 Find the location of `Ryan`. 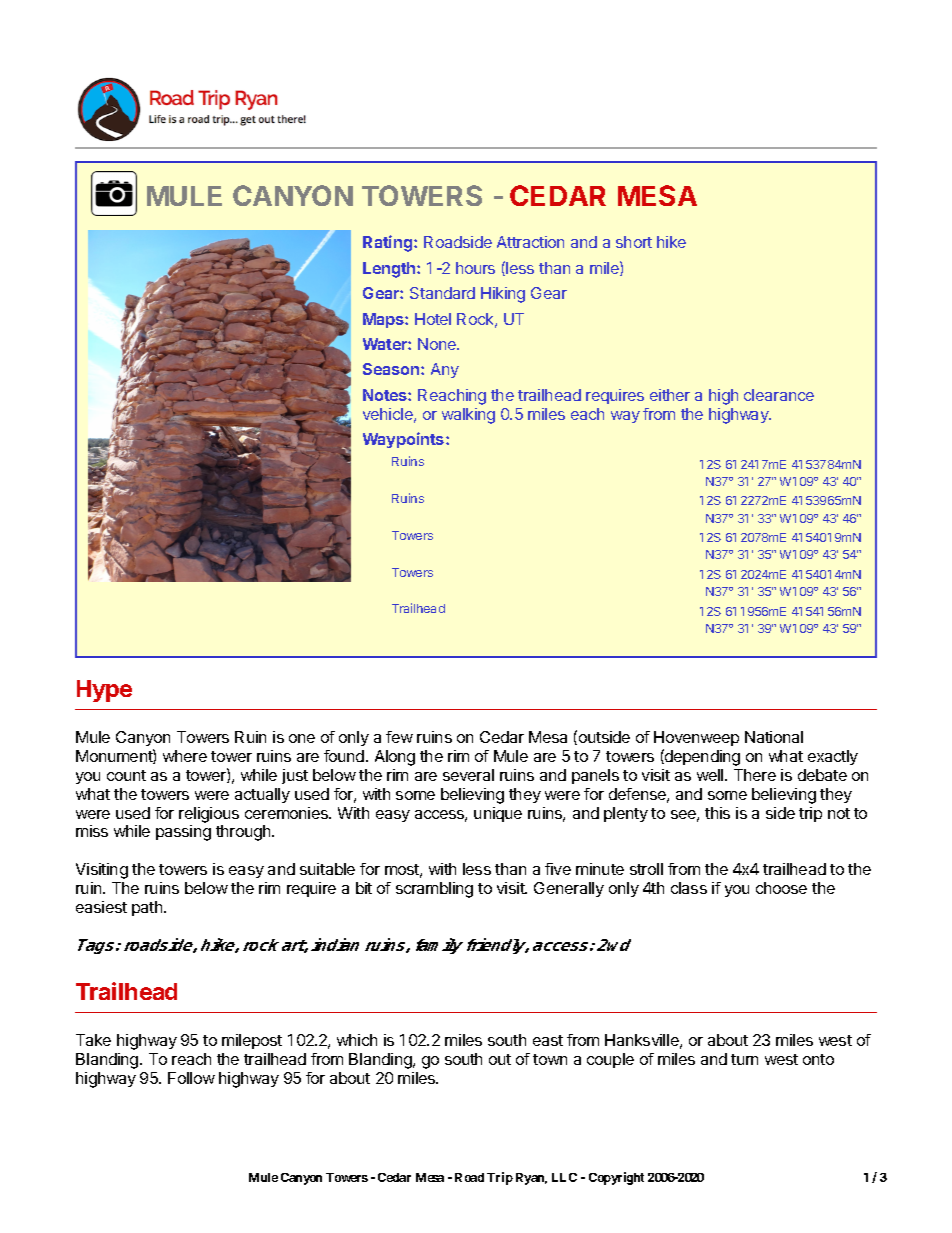

Ryan is located at coordinates (531, 1179).
